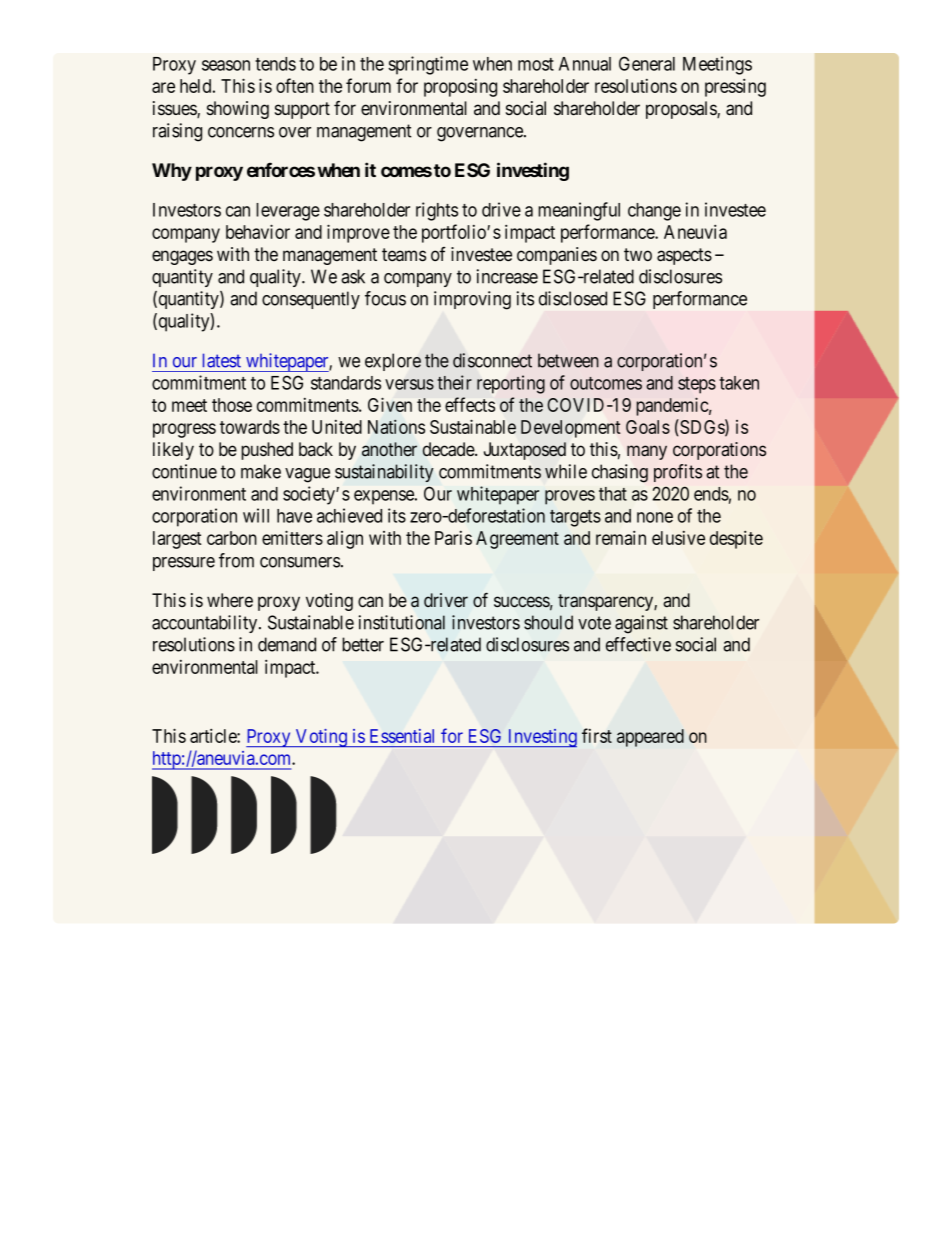  What do you see at coordinates (232, 405) in the screenshot?
I see `those` at bounding box center [232, 405].
